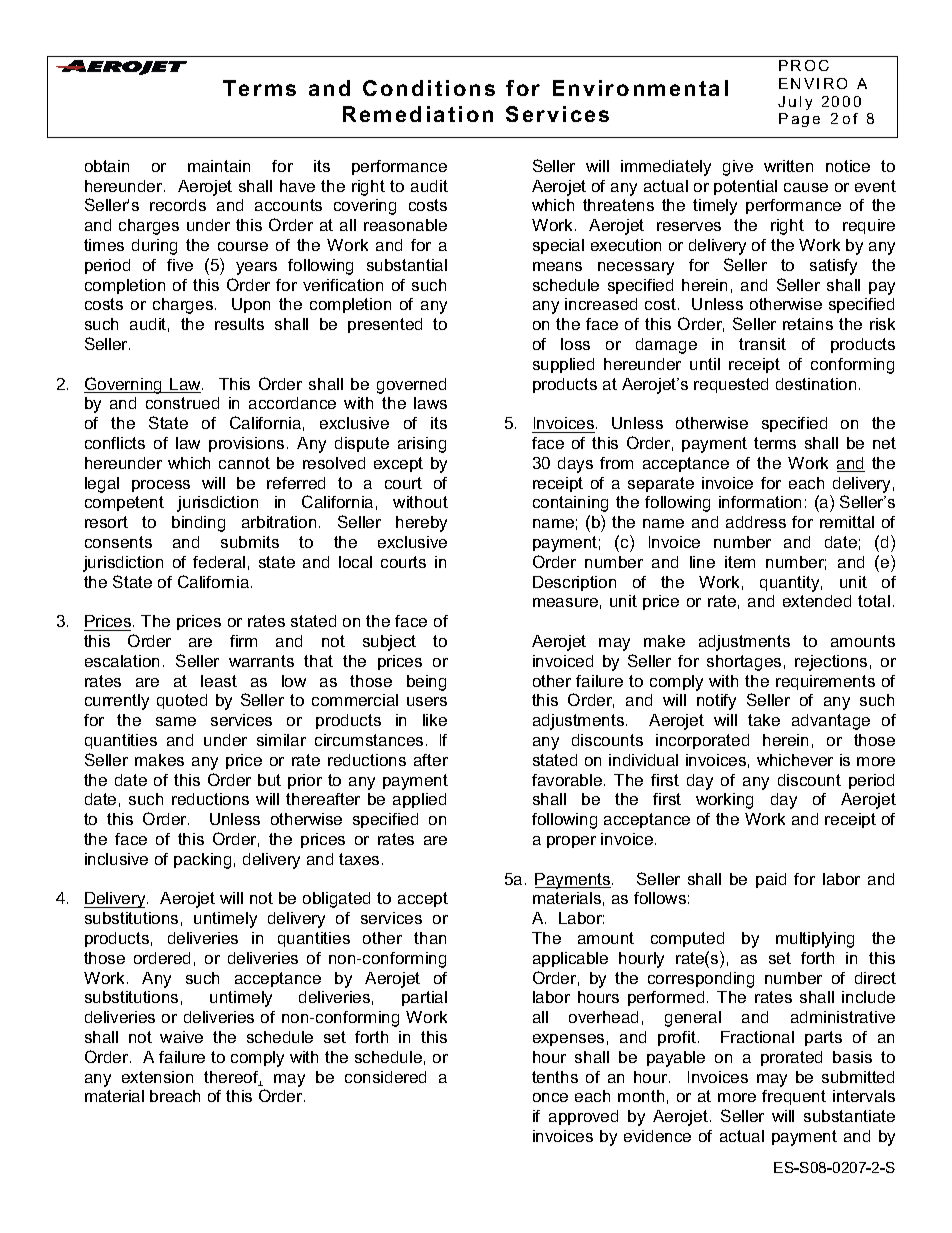 This page has width=952, height=1233. What do you see at coordinates (816, 384) in the page?
I see `destination` at bounding box center [816, 384].
